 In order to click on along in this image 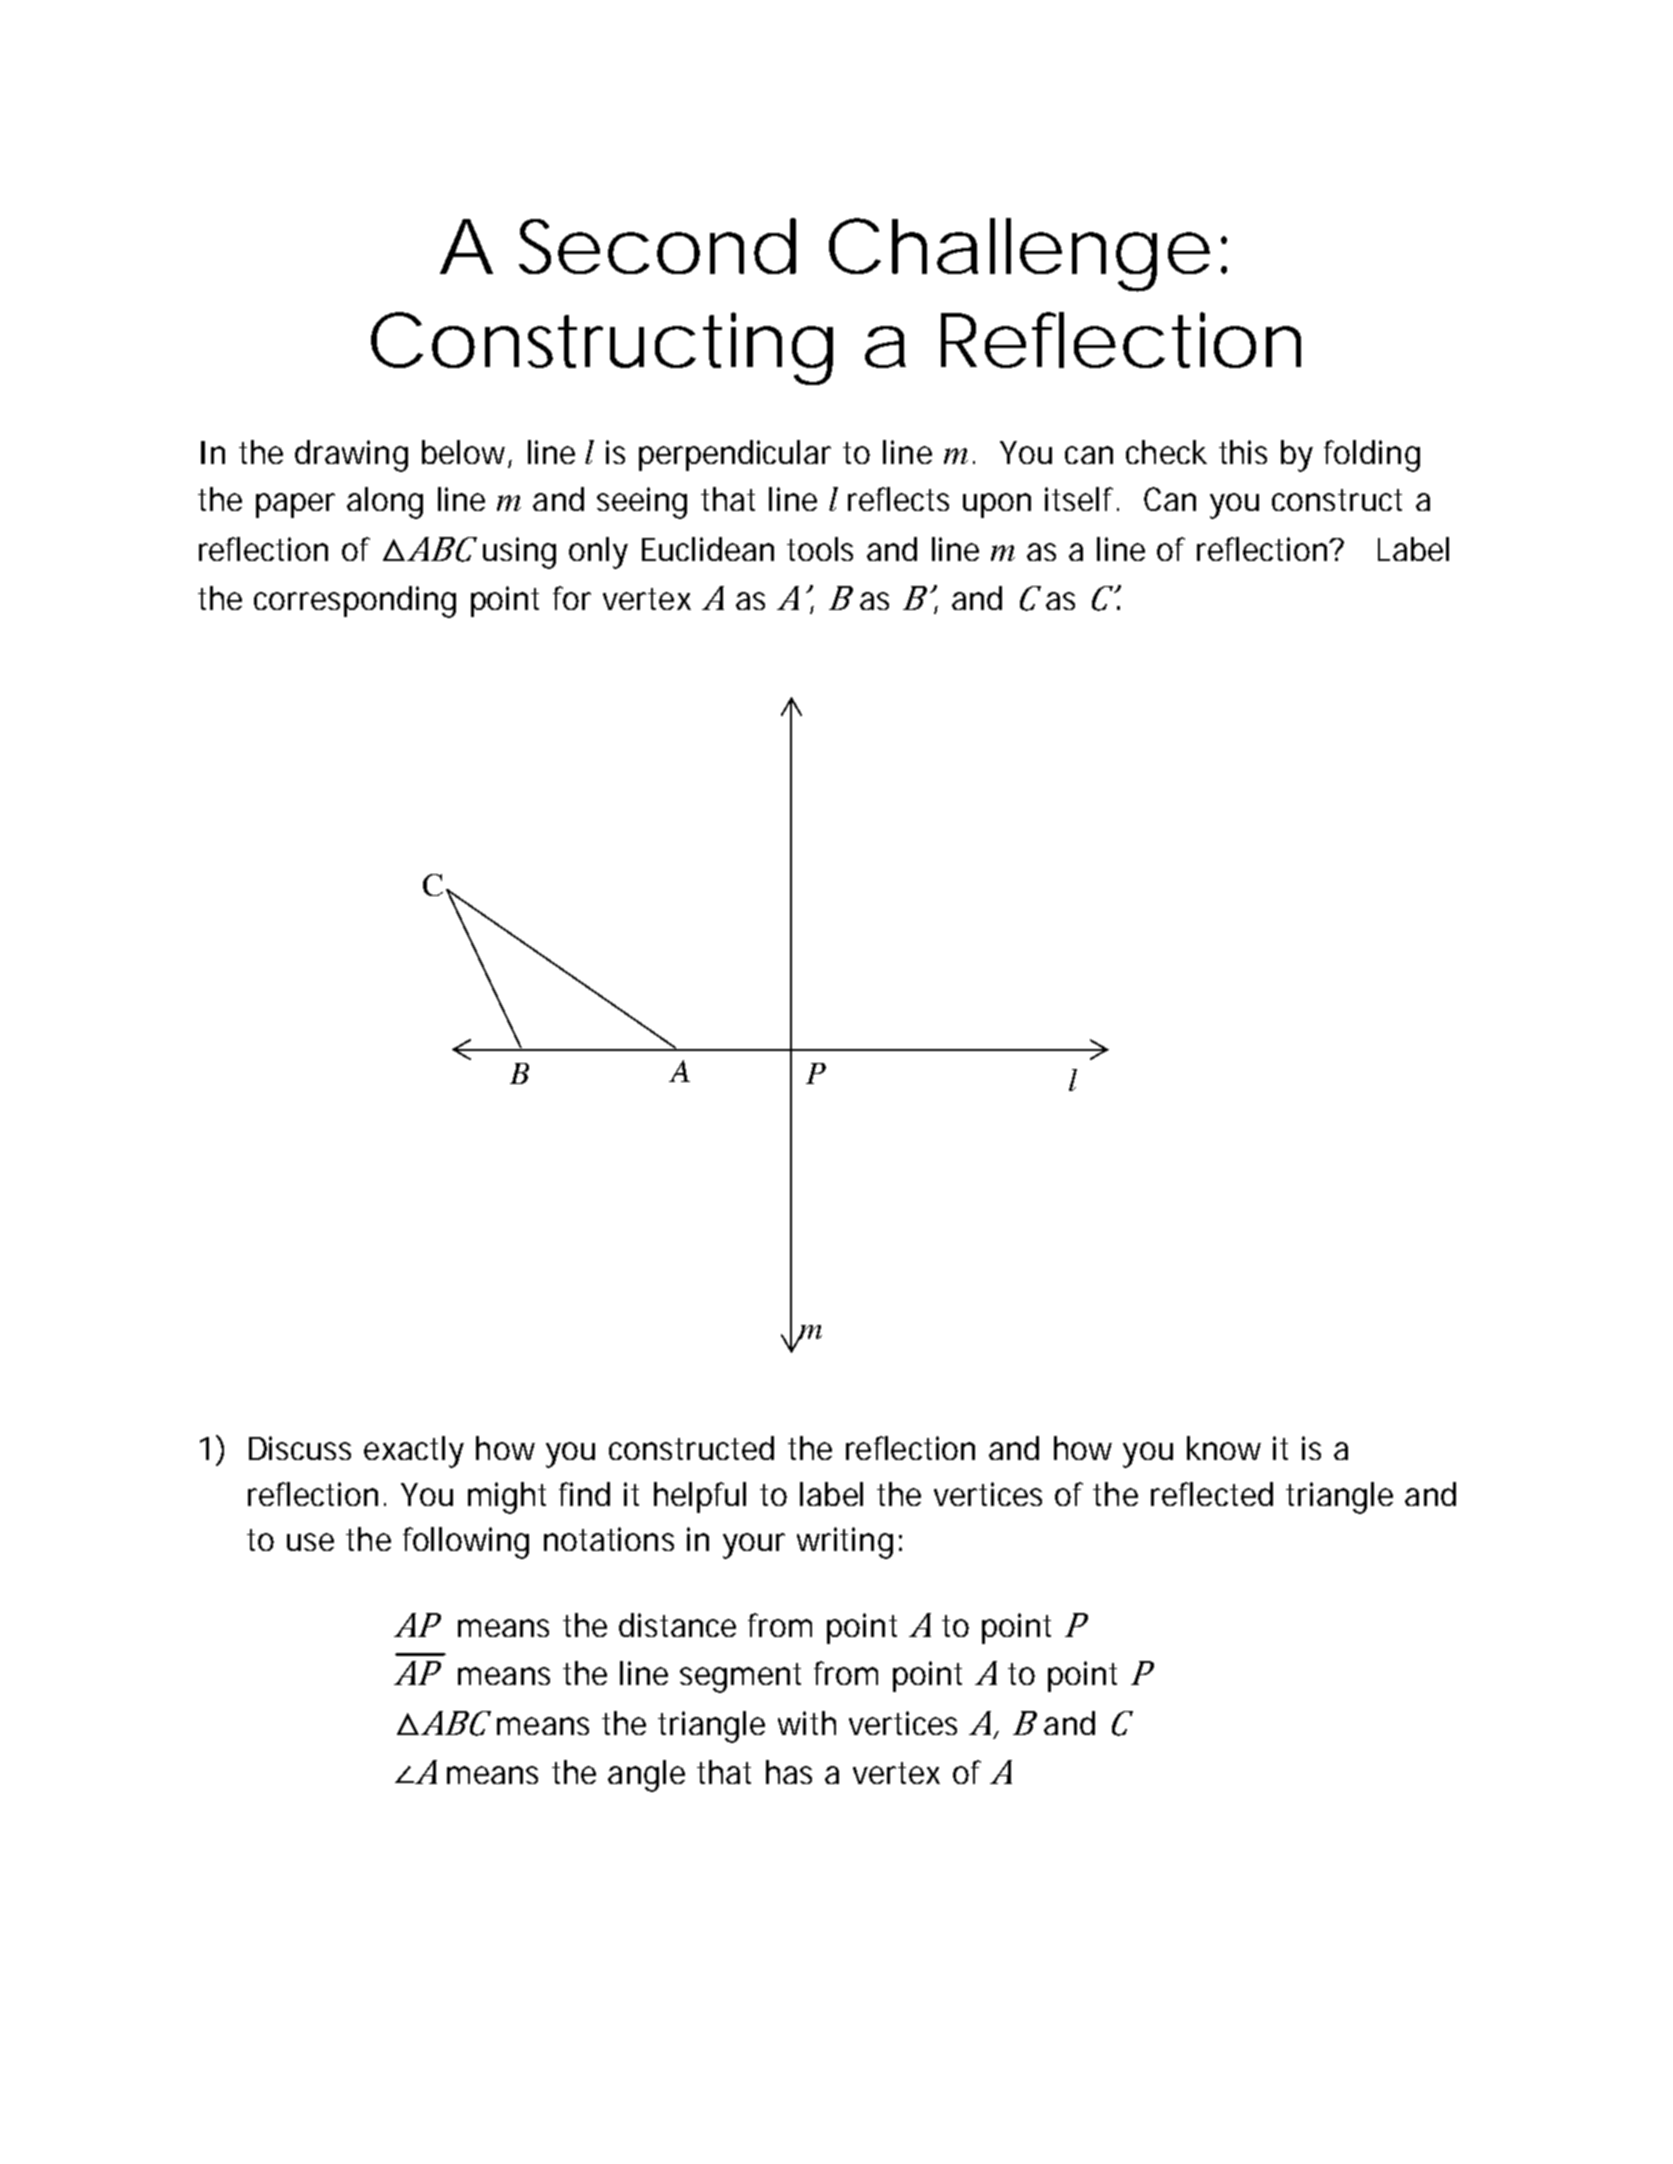, I will do `click(385, 503)`.
